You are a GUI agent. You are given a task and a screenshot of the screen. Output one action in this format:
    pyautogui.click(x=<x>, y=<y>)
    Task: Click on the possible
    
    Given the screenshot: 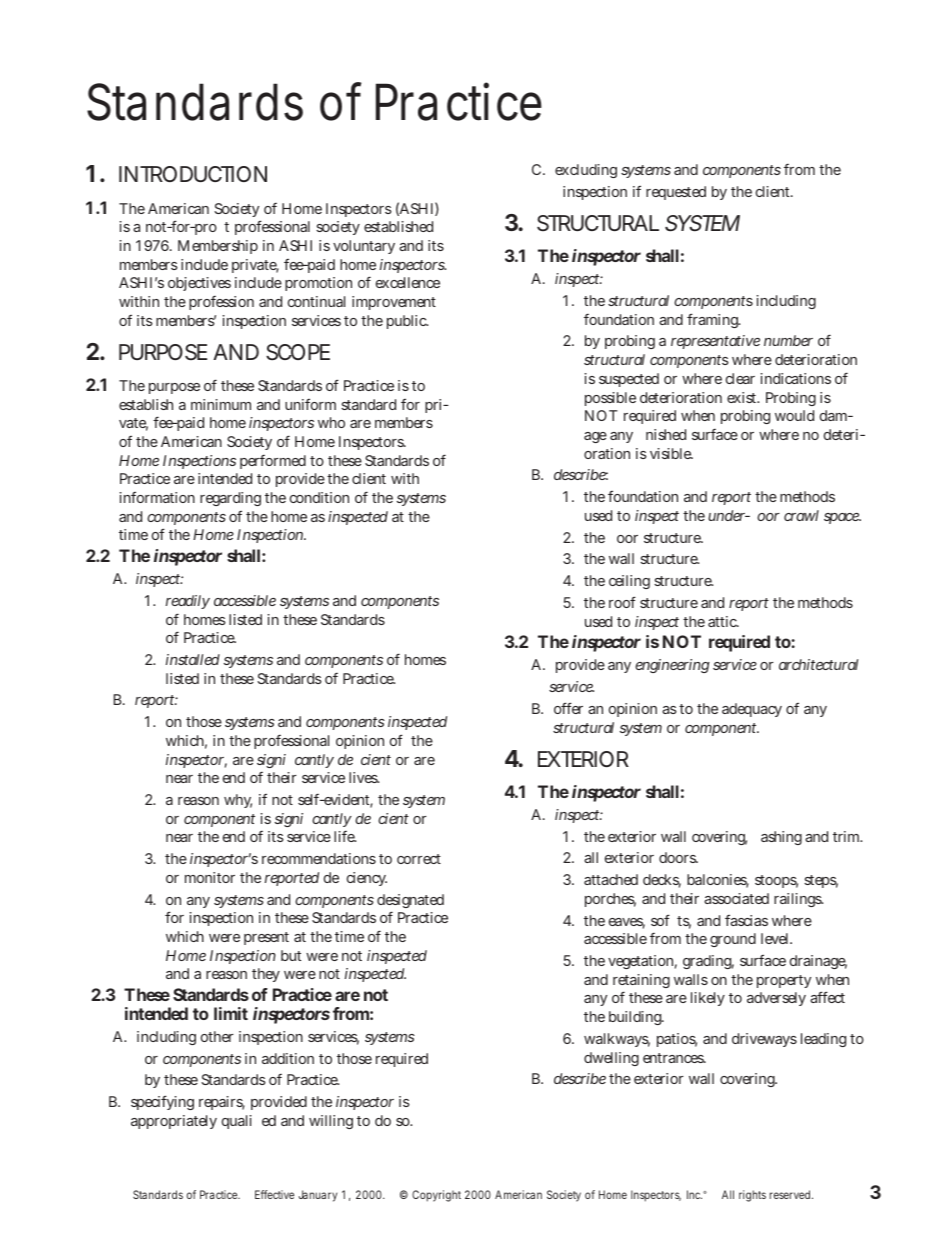 What is the action you would take?
    pyautogui.click(x=610, y=399)
